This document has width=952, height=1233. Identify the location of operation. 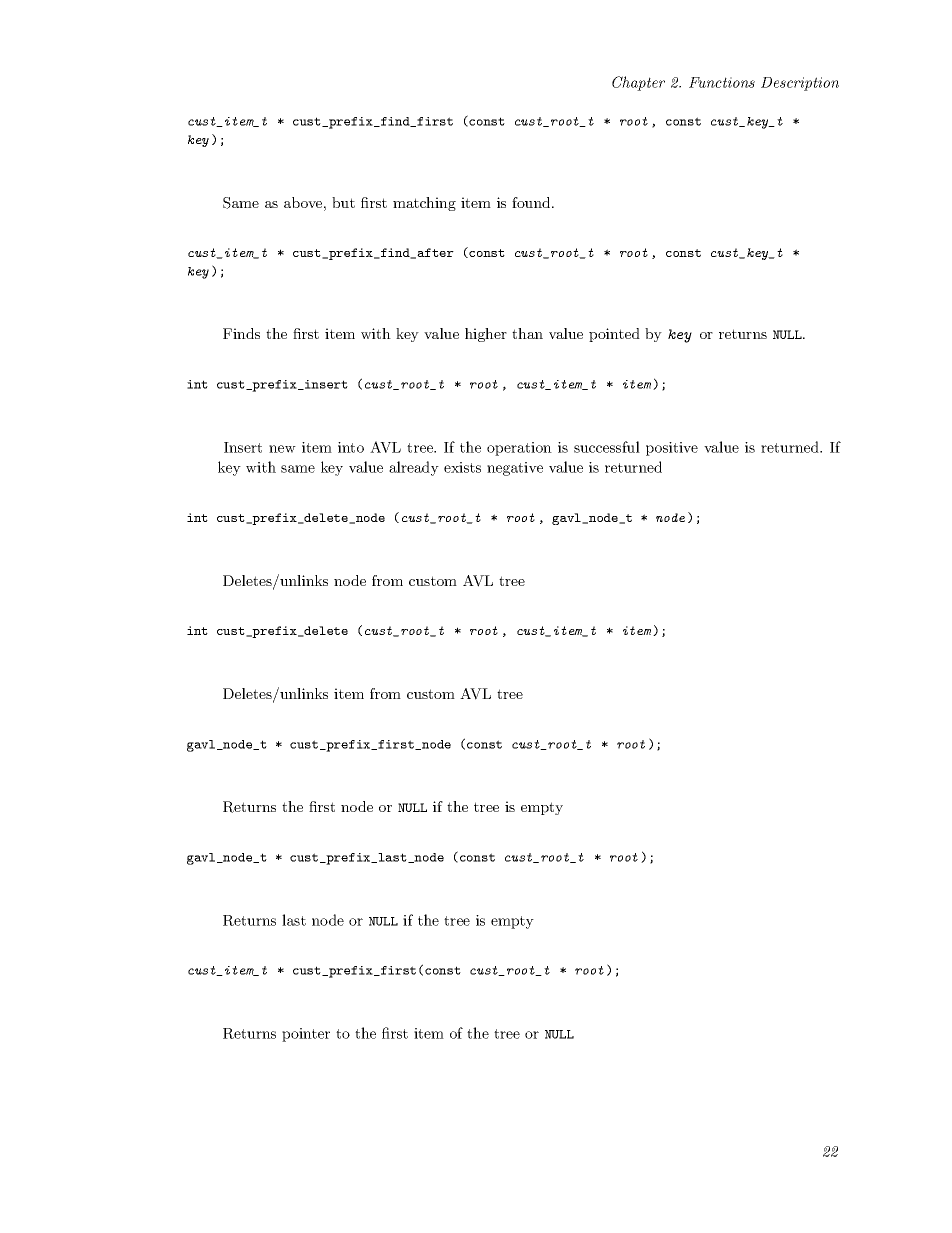
(519, 449).
